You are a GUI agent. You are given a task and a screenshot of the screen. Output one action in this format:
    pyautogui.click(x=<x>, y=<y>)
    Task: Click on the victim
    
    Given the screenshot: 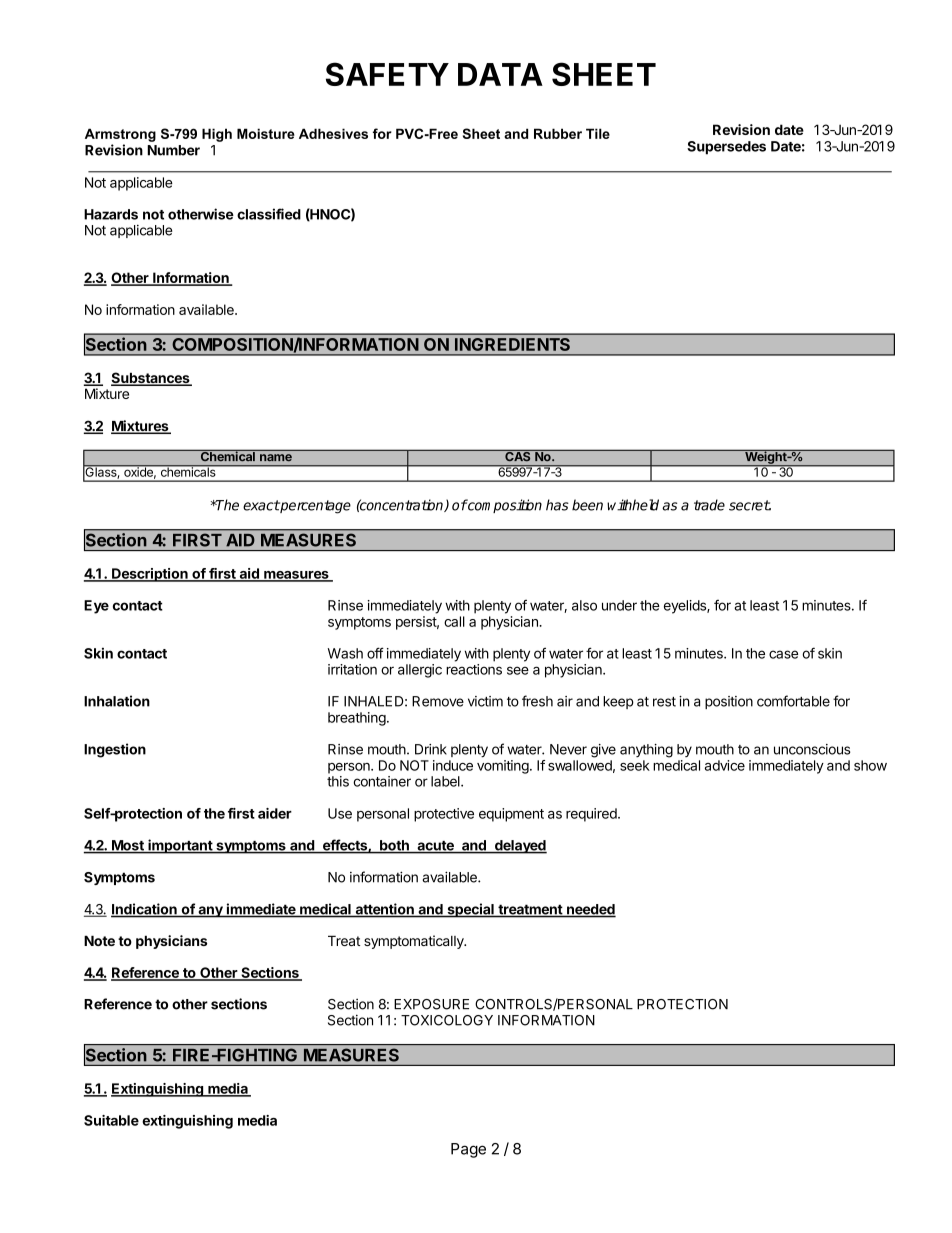 What is the action you would take?
    pyautogui.click(x=485, y=701)
